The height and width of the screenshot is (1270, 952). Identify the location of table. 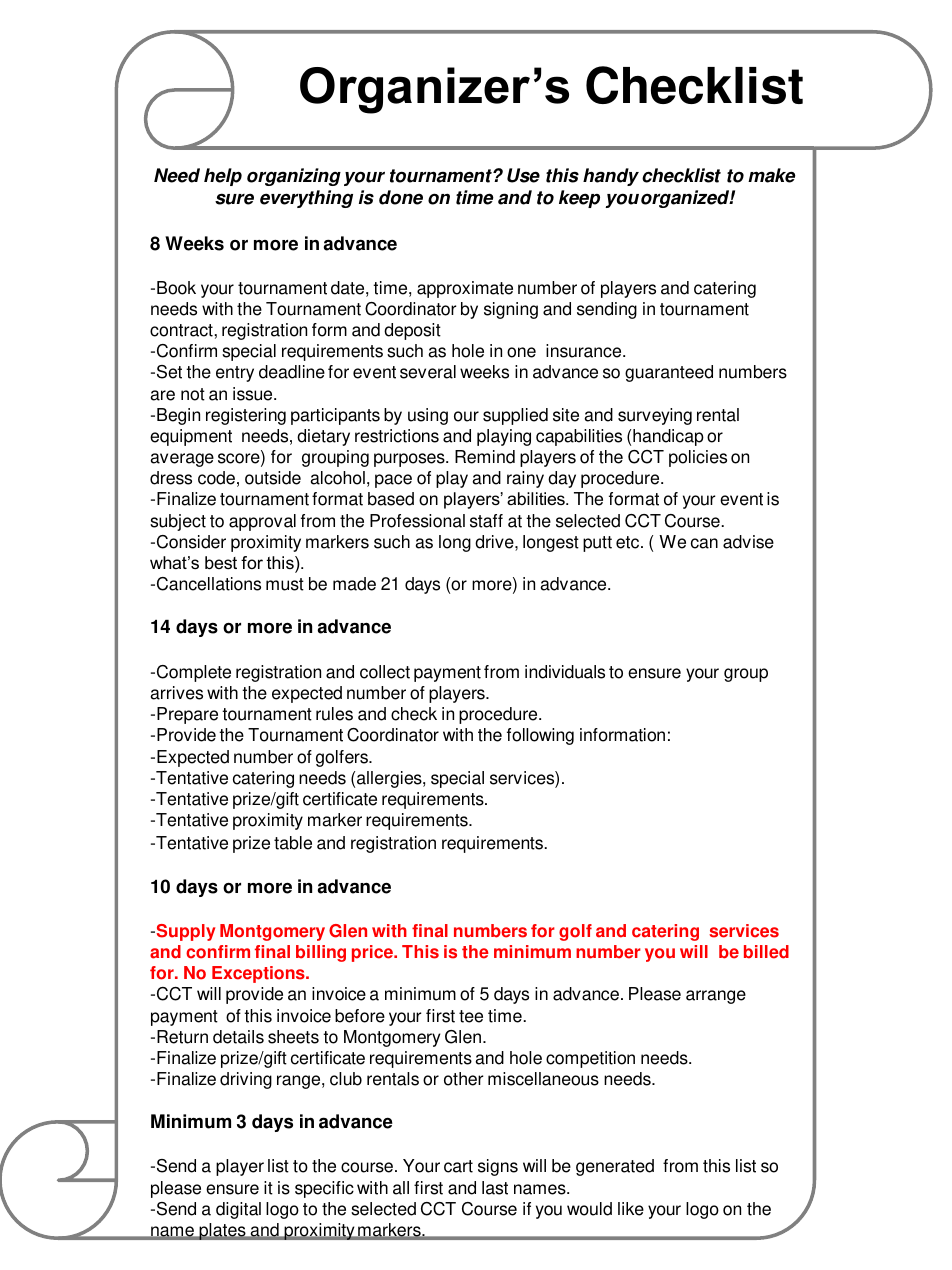
(293, 843).
